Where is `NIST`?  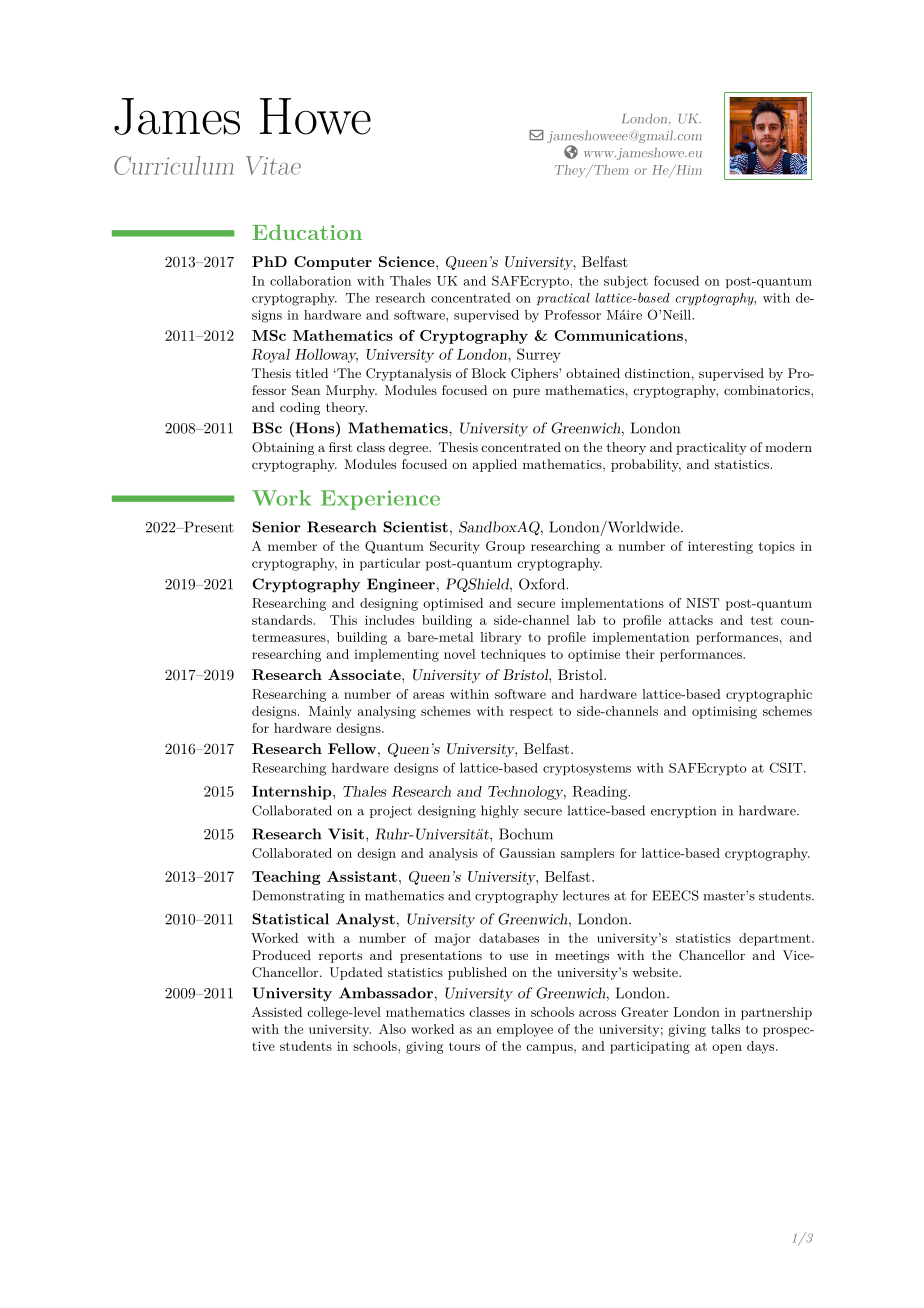
NIST is located at coordinates (703, 603).
